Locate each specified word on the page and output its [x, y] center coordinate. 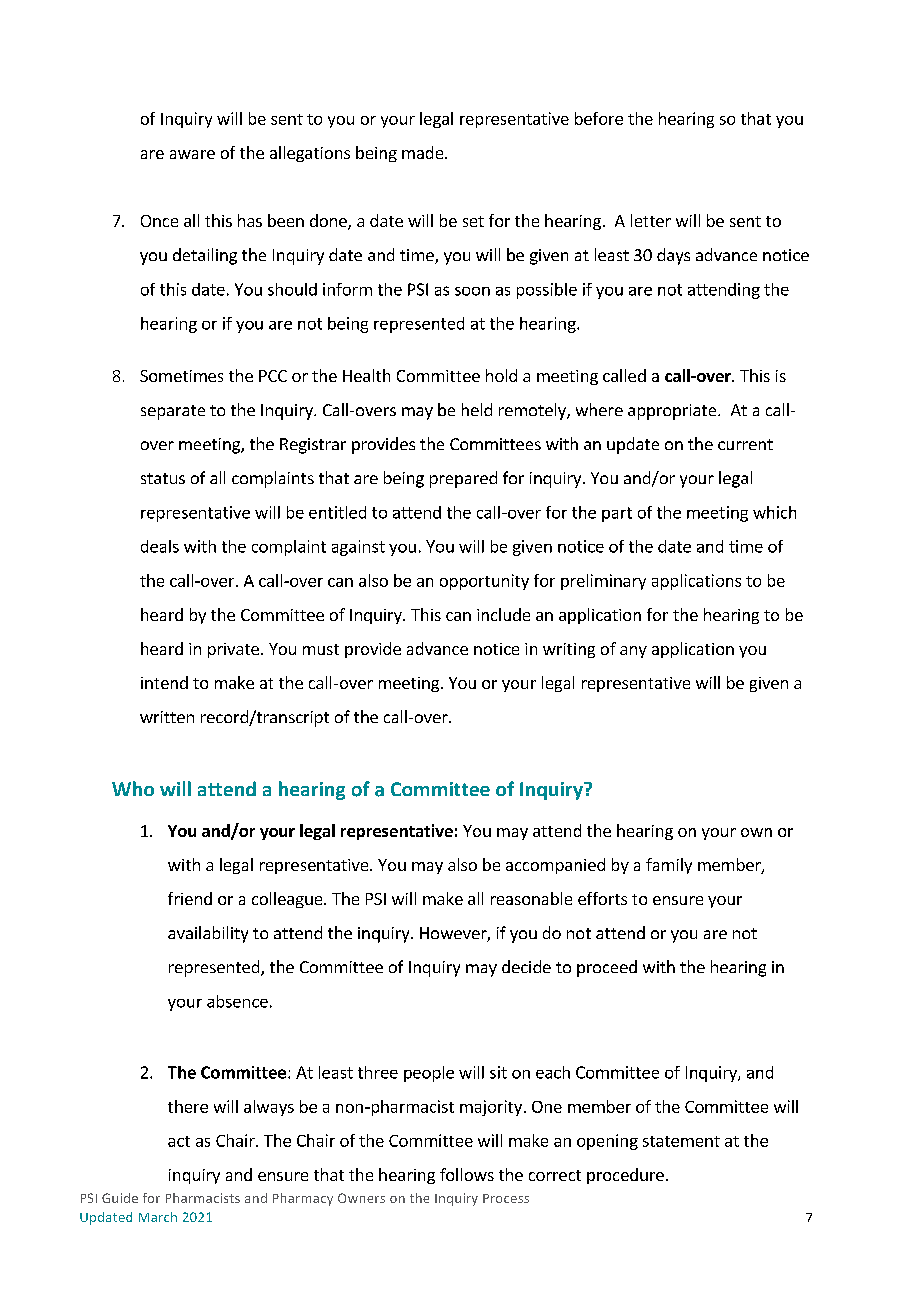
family [669, 866]
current [745, 444]
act [179, 1141]
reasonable [531, 898]
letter [651, 220]
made [424, 152]
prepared [463, 479]
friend [190, 898]
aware [192, 154]
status [163, 478]
